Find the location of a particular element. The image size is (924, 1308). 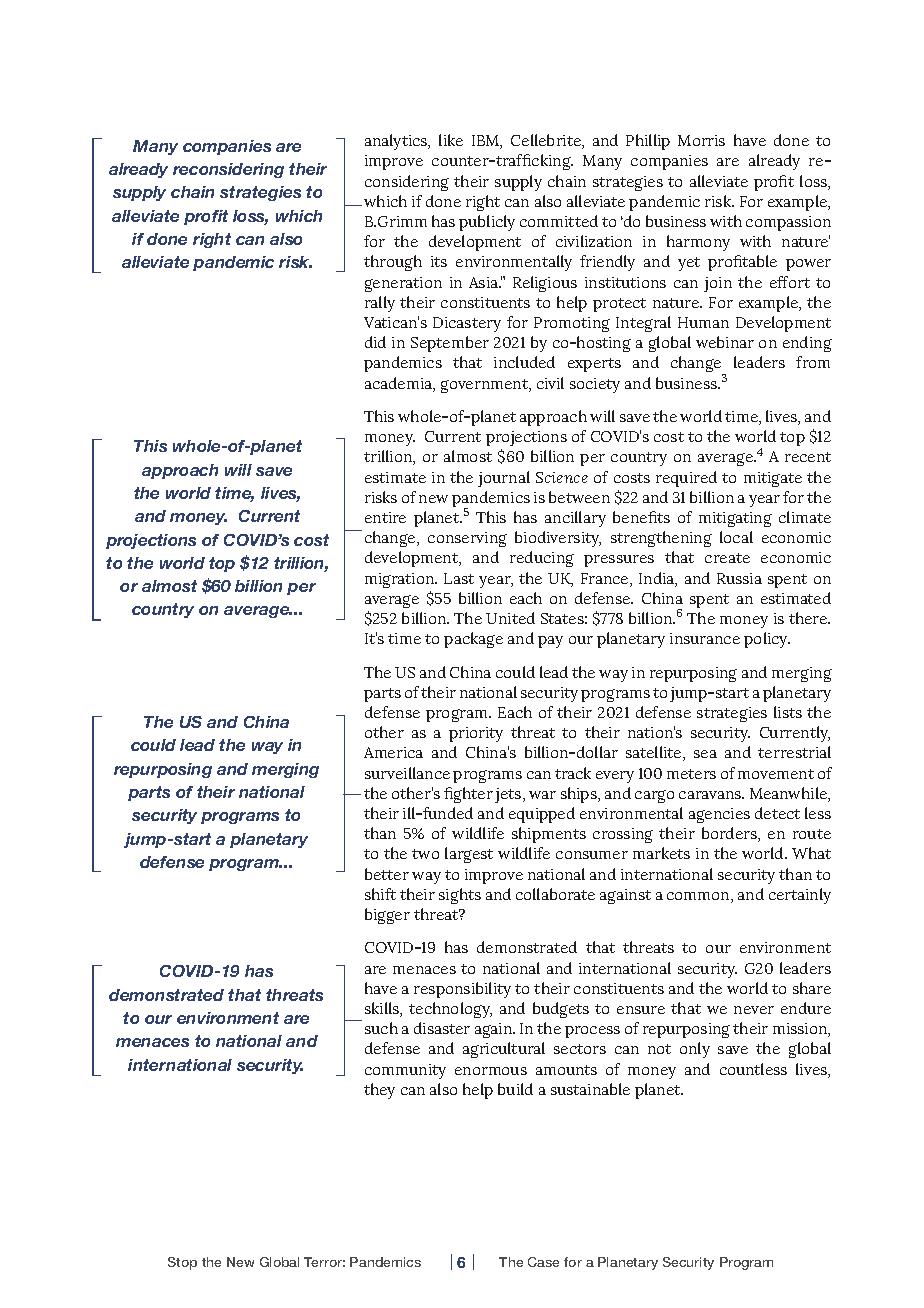

only is located at coordinates (695, 1050).
